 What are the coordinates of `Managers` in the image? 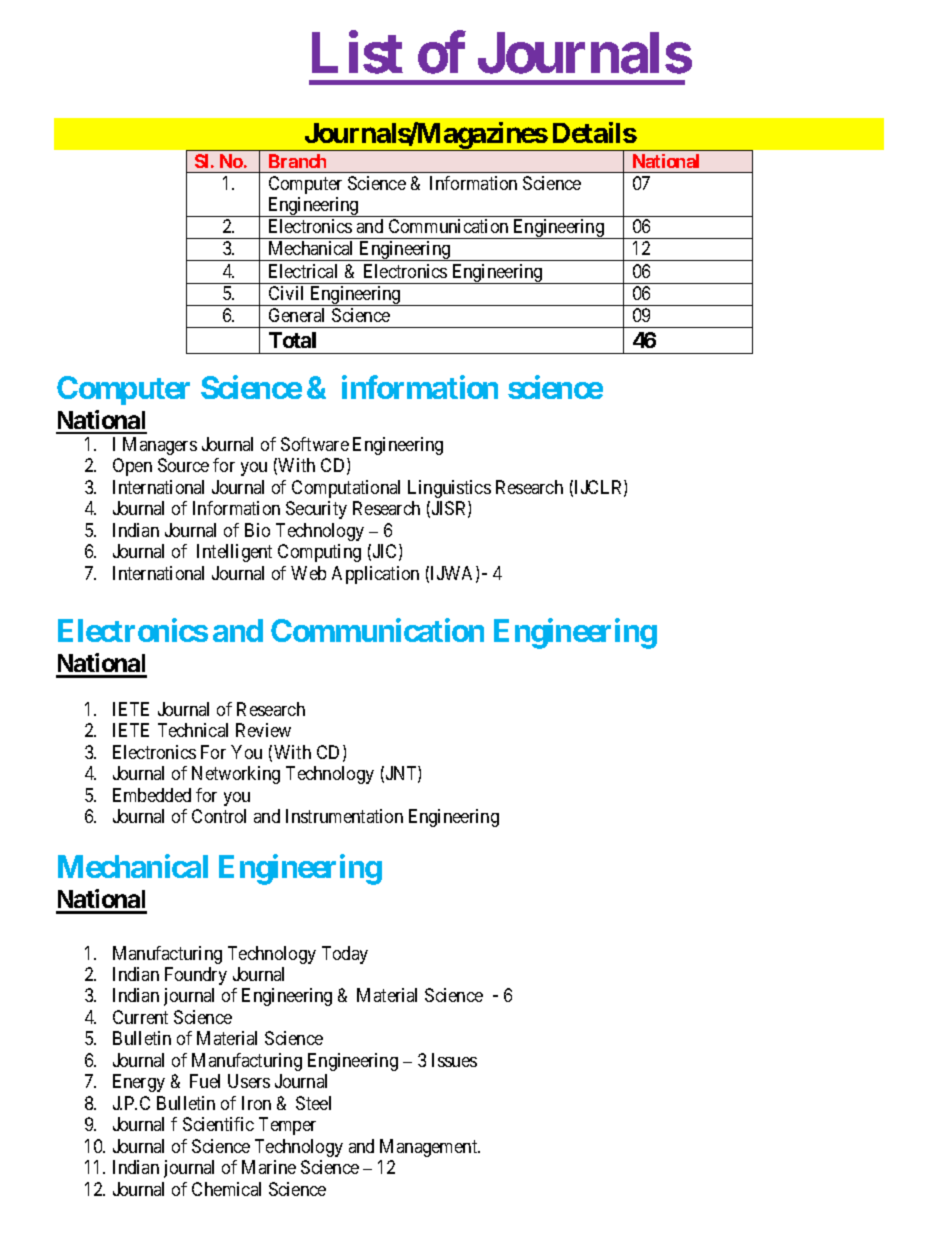 It's located at (160, 446).
